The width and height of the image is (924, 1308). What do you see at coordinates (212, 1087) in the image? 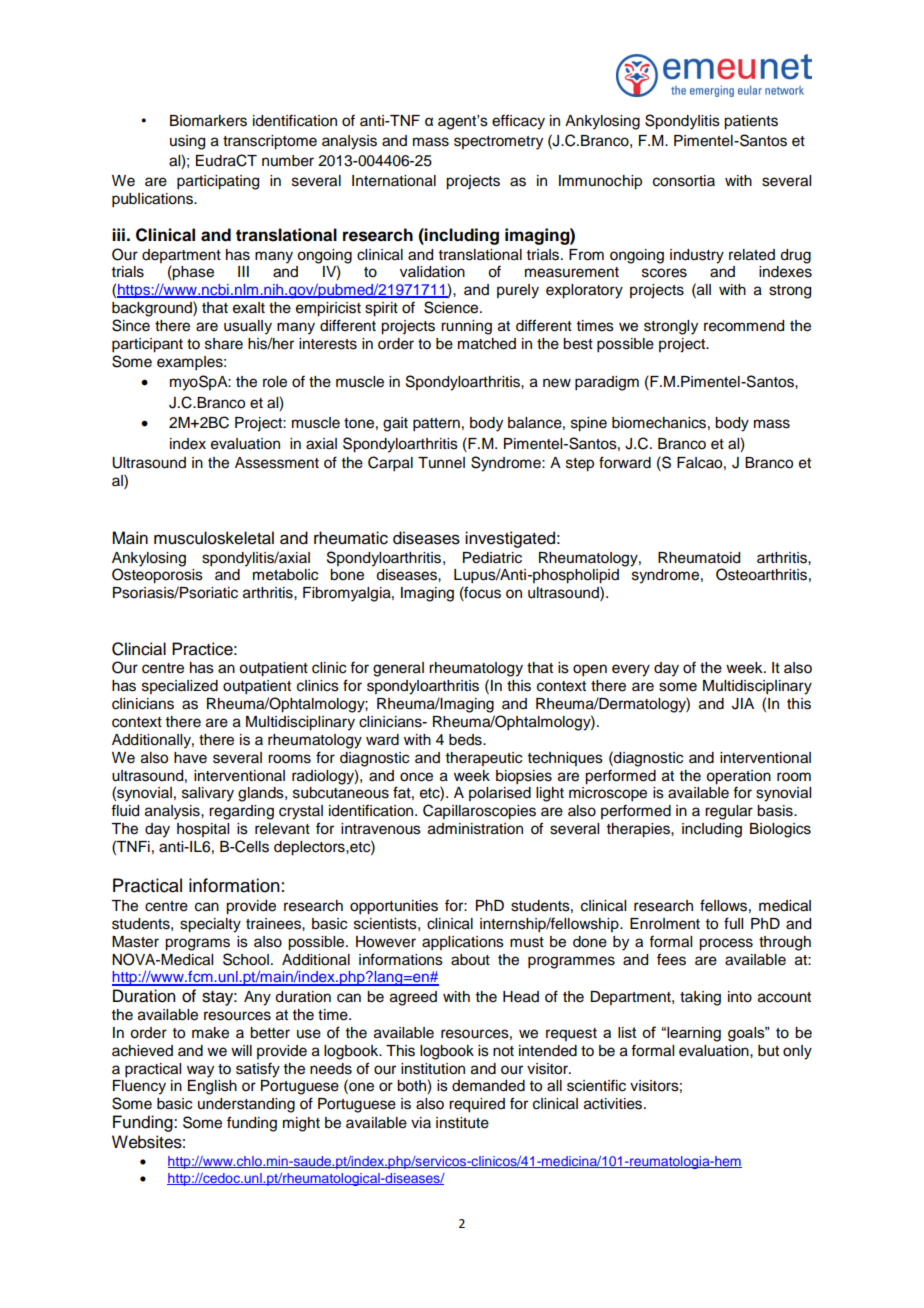
I see `English` at bounding box center [212, 1087].
